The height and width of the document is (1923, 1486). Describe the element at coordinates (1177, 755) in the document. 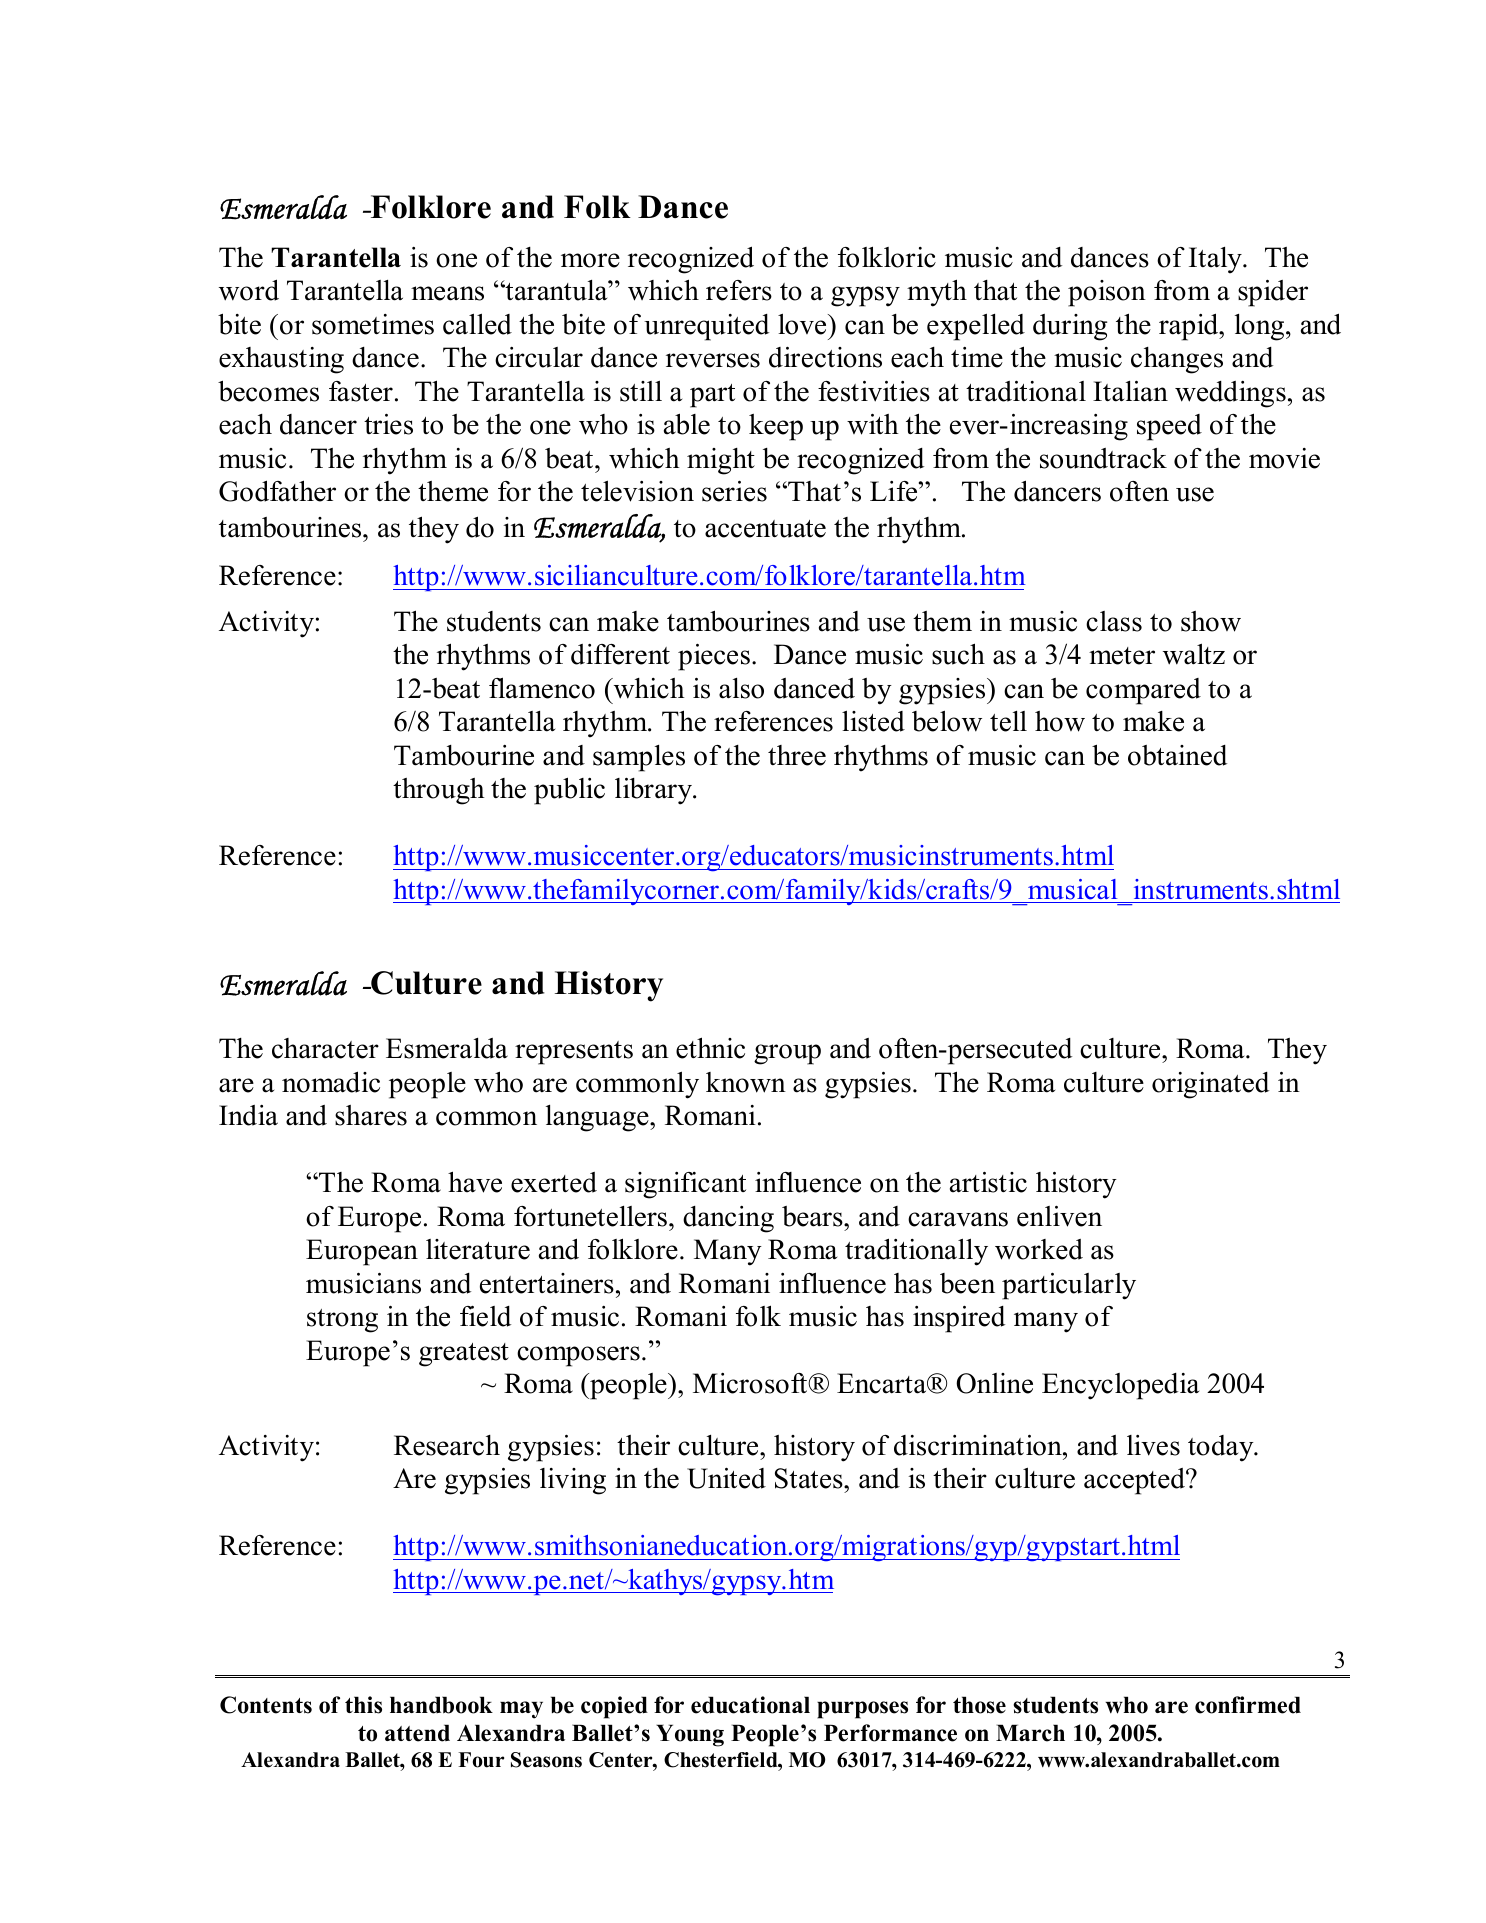

I see `obtained` at that location.
